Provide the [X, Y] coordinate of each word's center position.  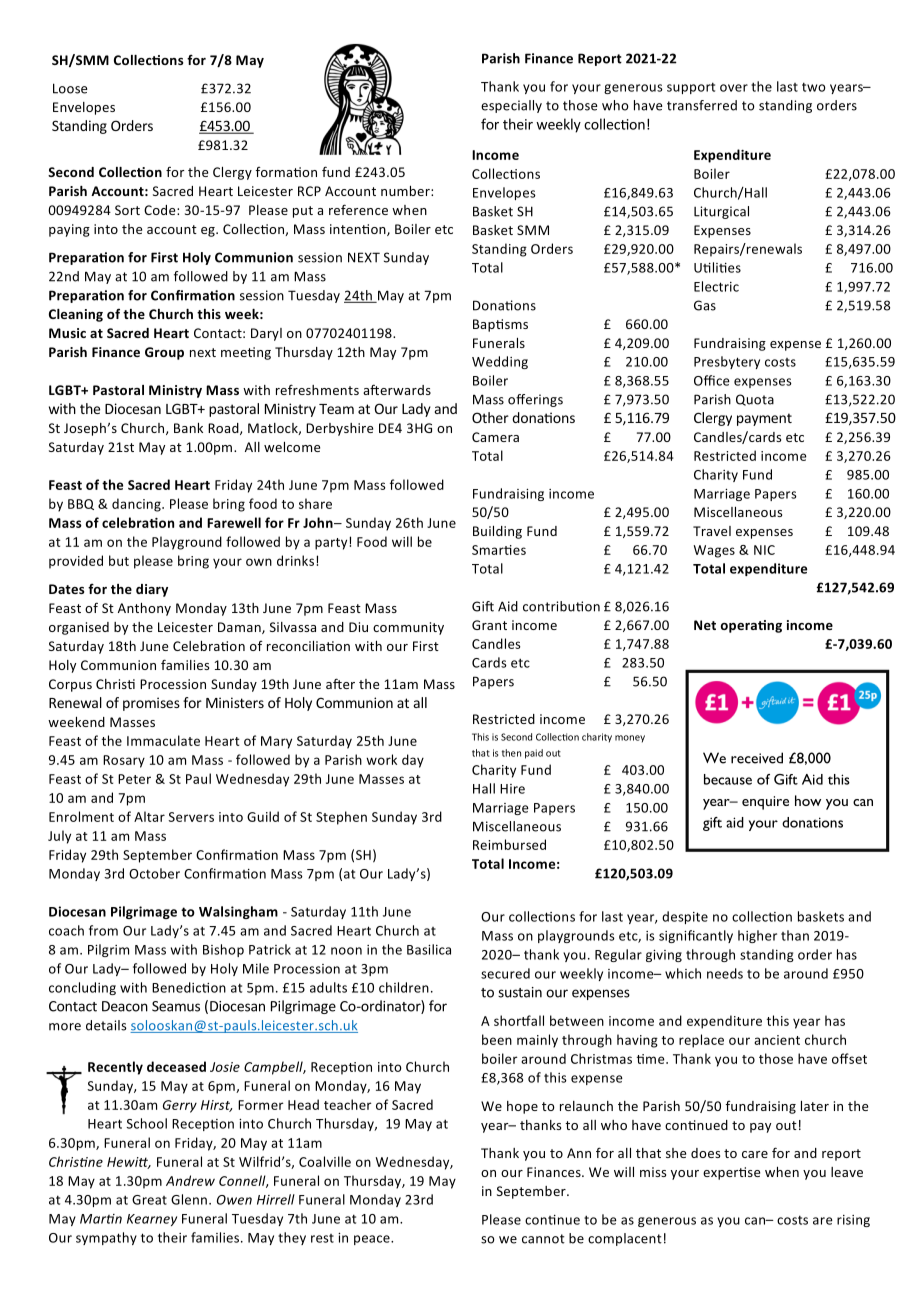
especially [511, 106]
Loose [70, 88]
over [734, 88]
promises [151, 704]
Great [149, 1200]
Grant [489, 625]
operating [751, 626]
